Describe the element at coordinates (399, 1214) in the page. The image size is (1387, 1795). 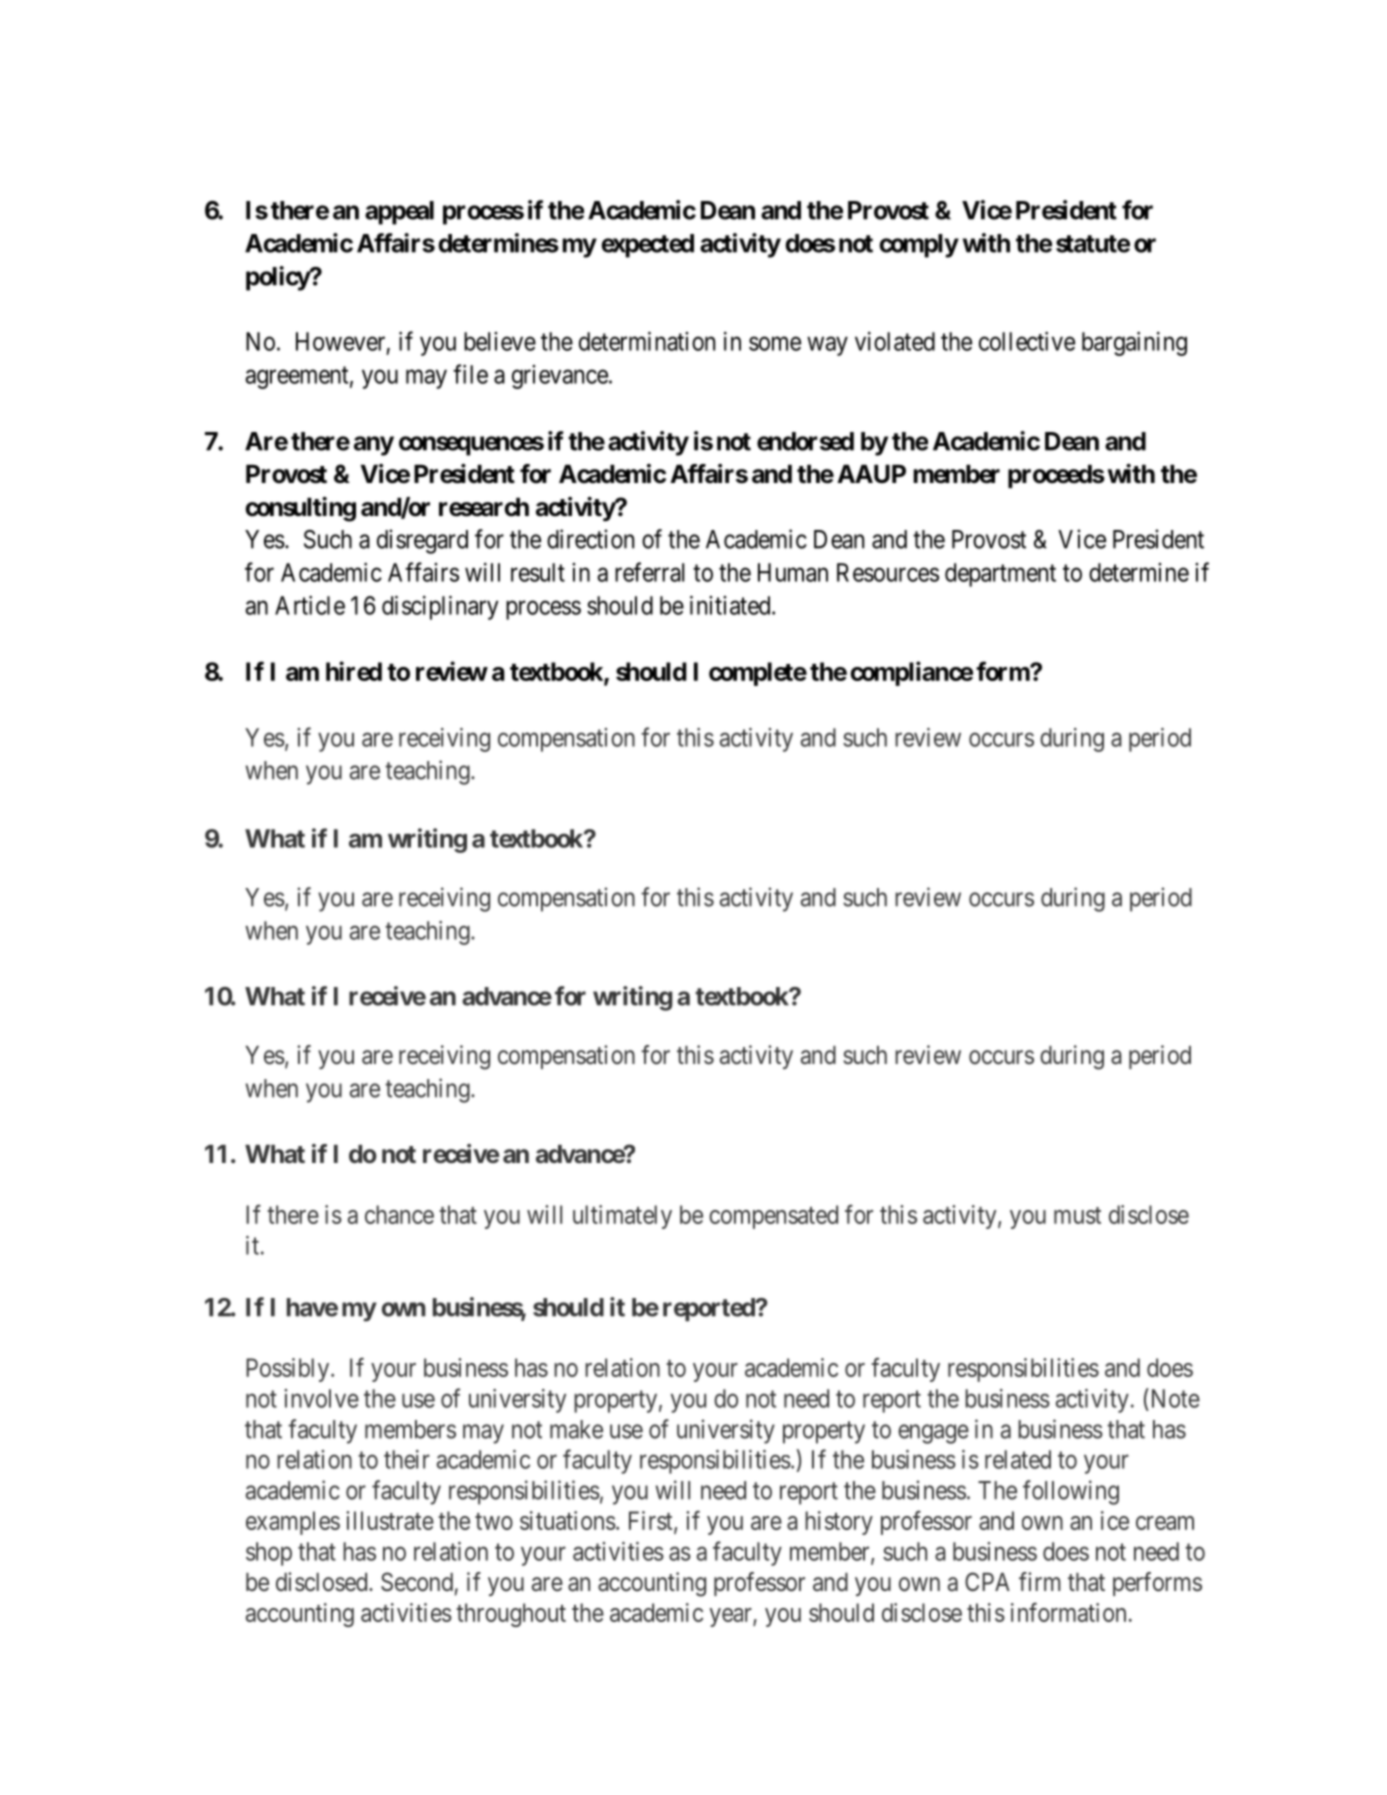
I see `chance` at that location.
